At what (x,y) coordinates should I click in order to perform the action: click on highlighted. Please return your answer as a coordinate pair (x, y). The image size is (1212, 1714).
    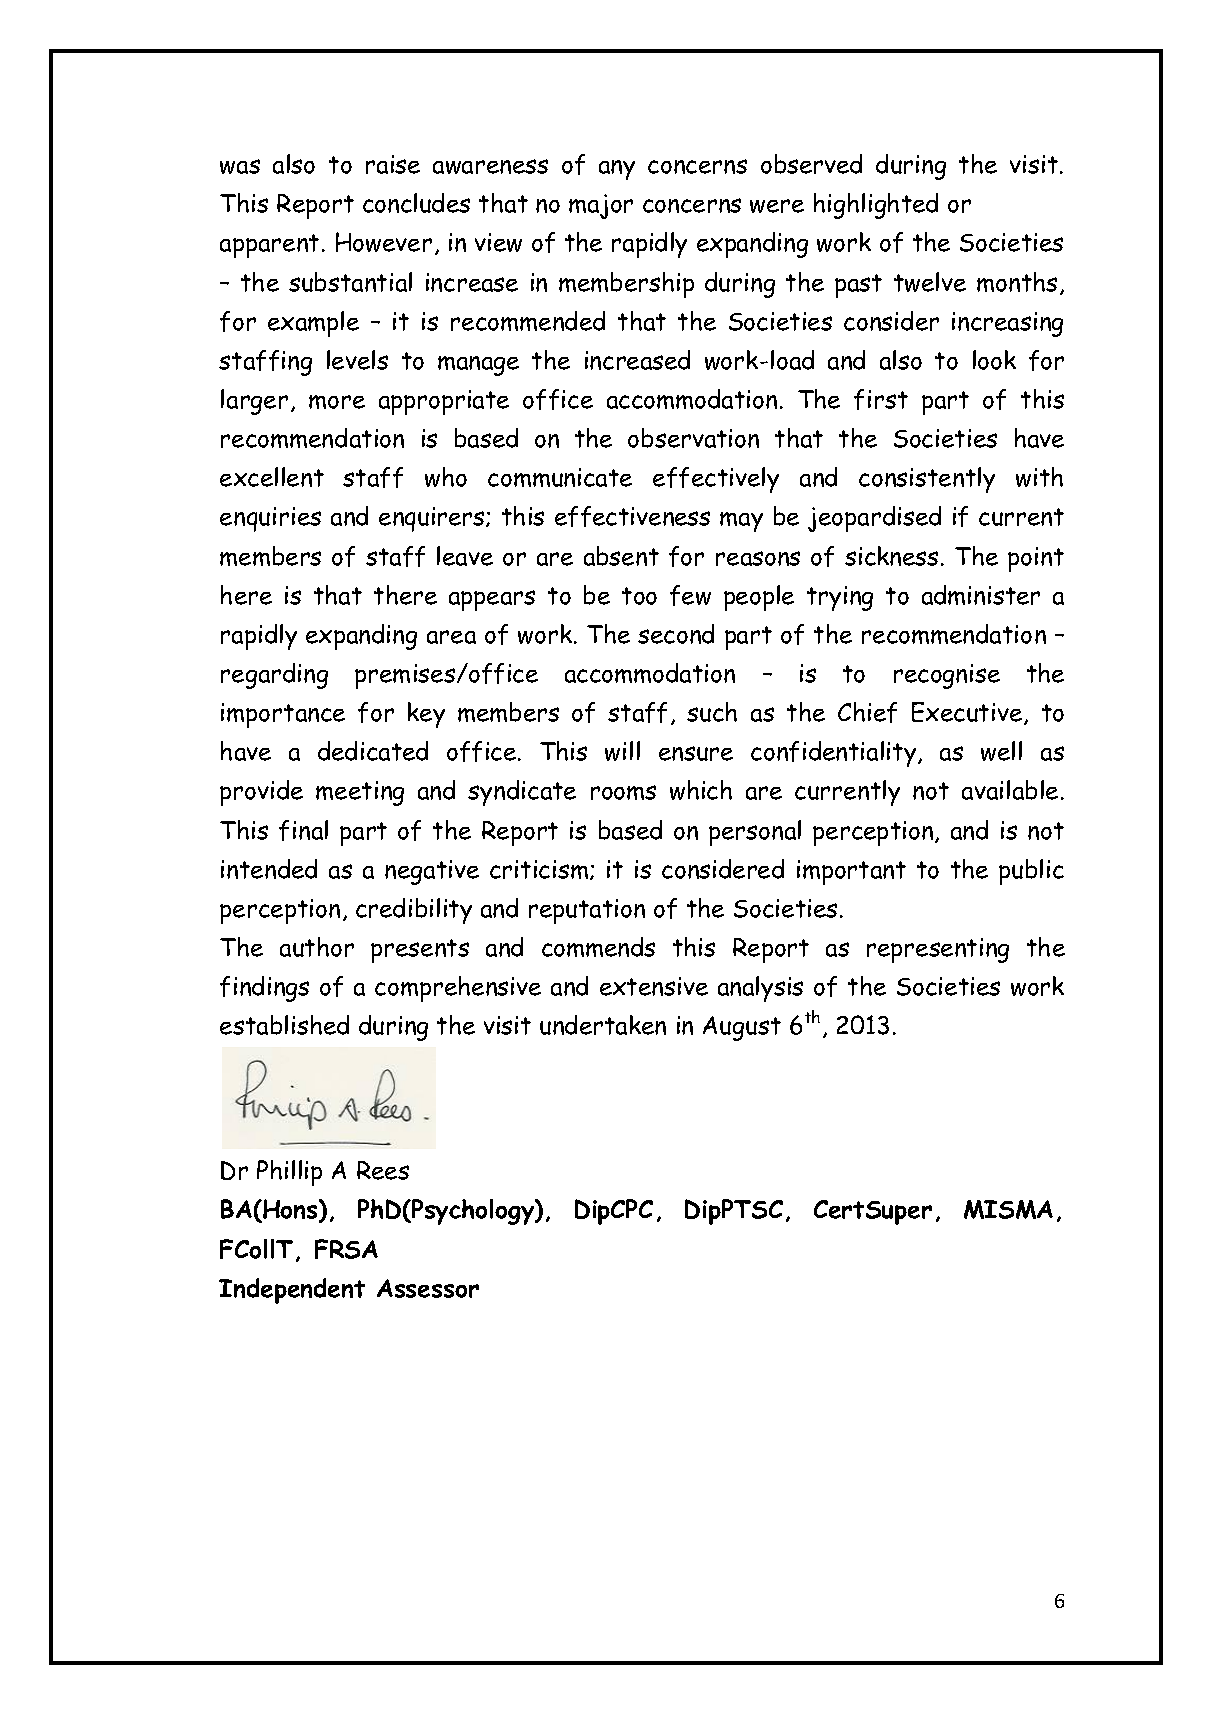
    Looking at the image, I should click on (876, 206).
